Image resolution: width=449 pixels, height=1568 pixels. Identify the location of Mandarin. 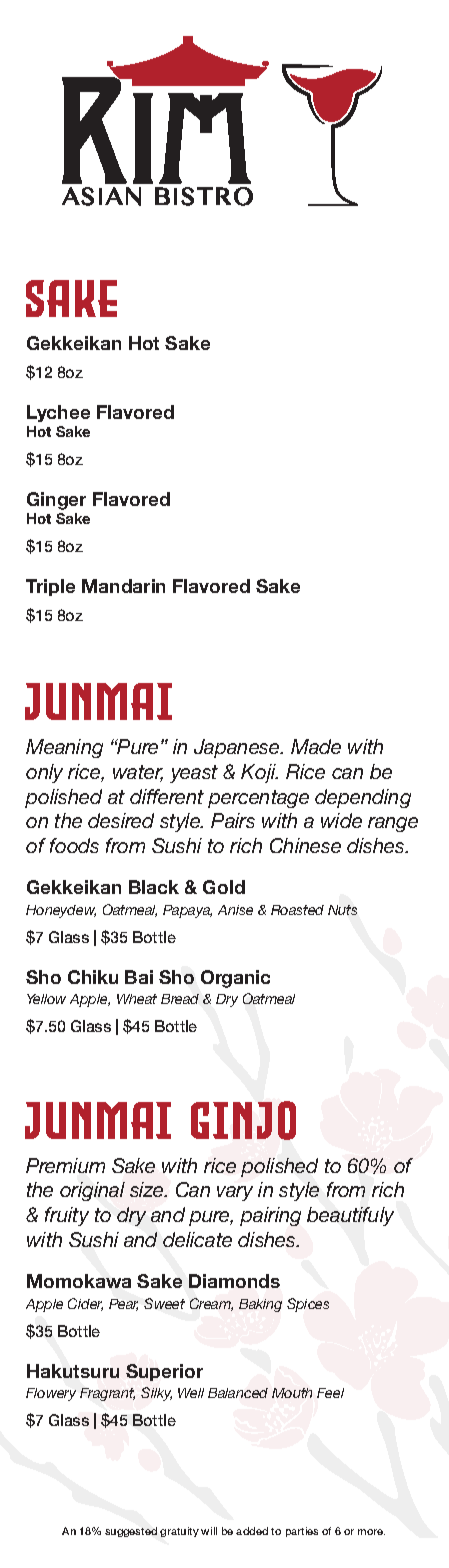
(123, 586).
